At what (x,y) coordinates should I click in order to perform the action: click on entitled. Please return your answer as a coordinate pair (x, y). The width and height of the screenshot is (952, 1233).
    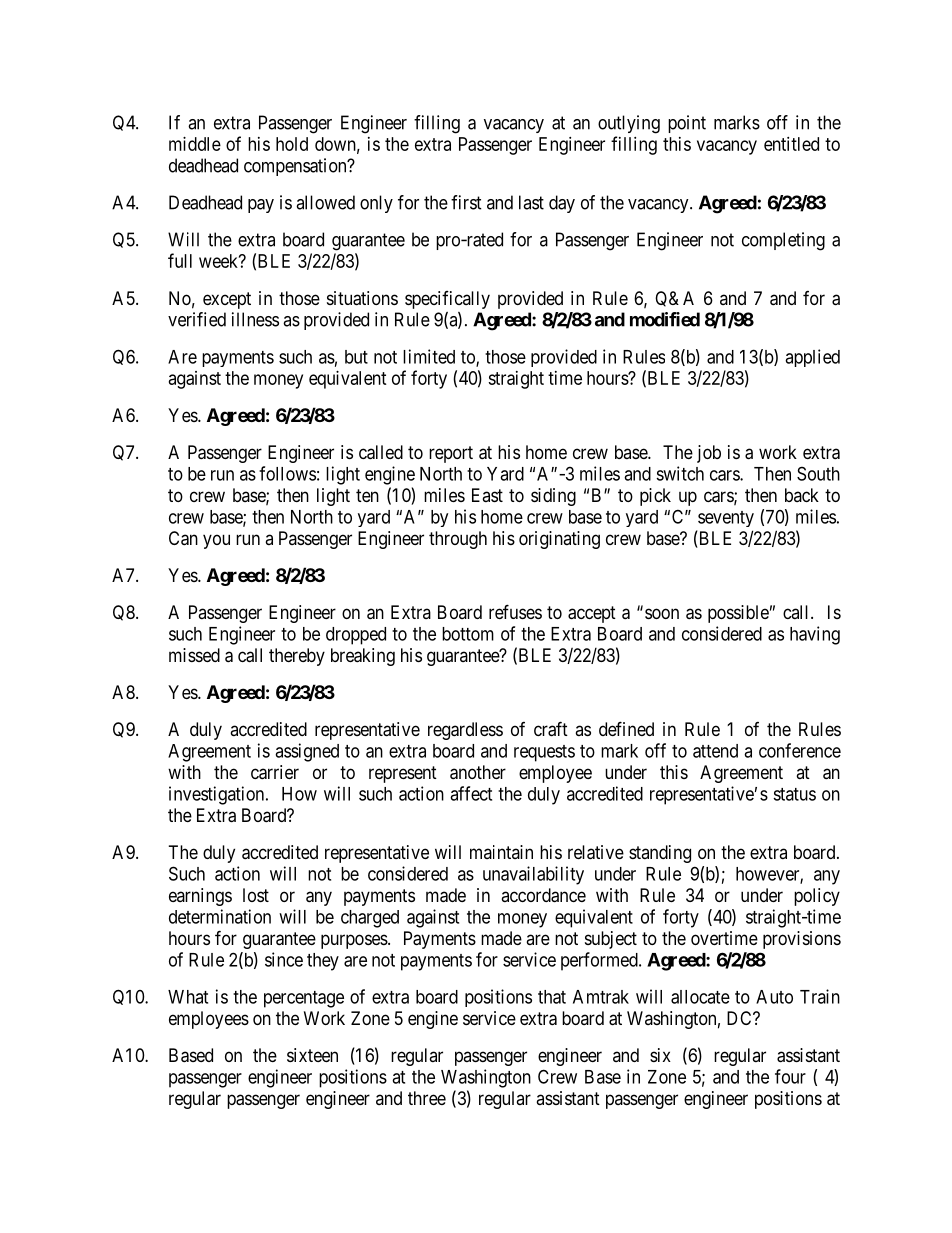
    Looking at the image, I should click on (791, 144).
